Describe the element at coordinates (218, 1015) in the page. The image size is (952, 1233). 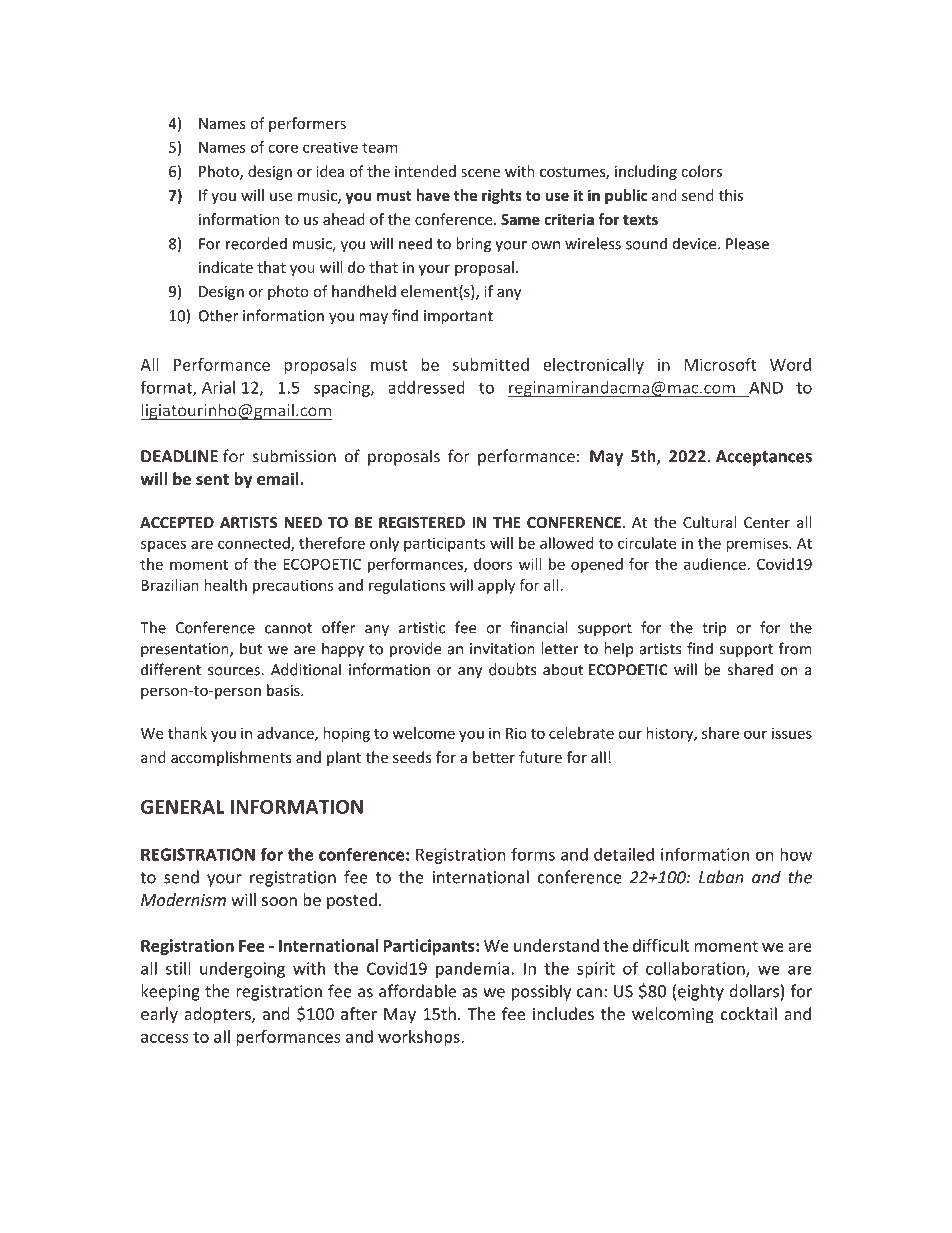
I see `adopters` at that location.
